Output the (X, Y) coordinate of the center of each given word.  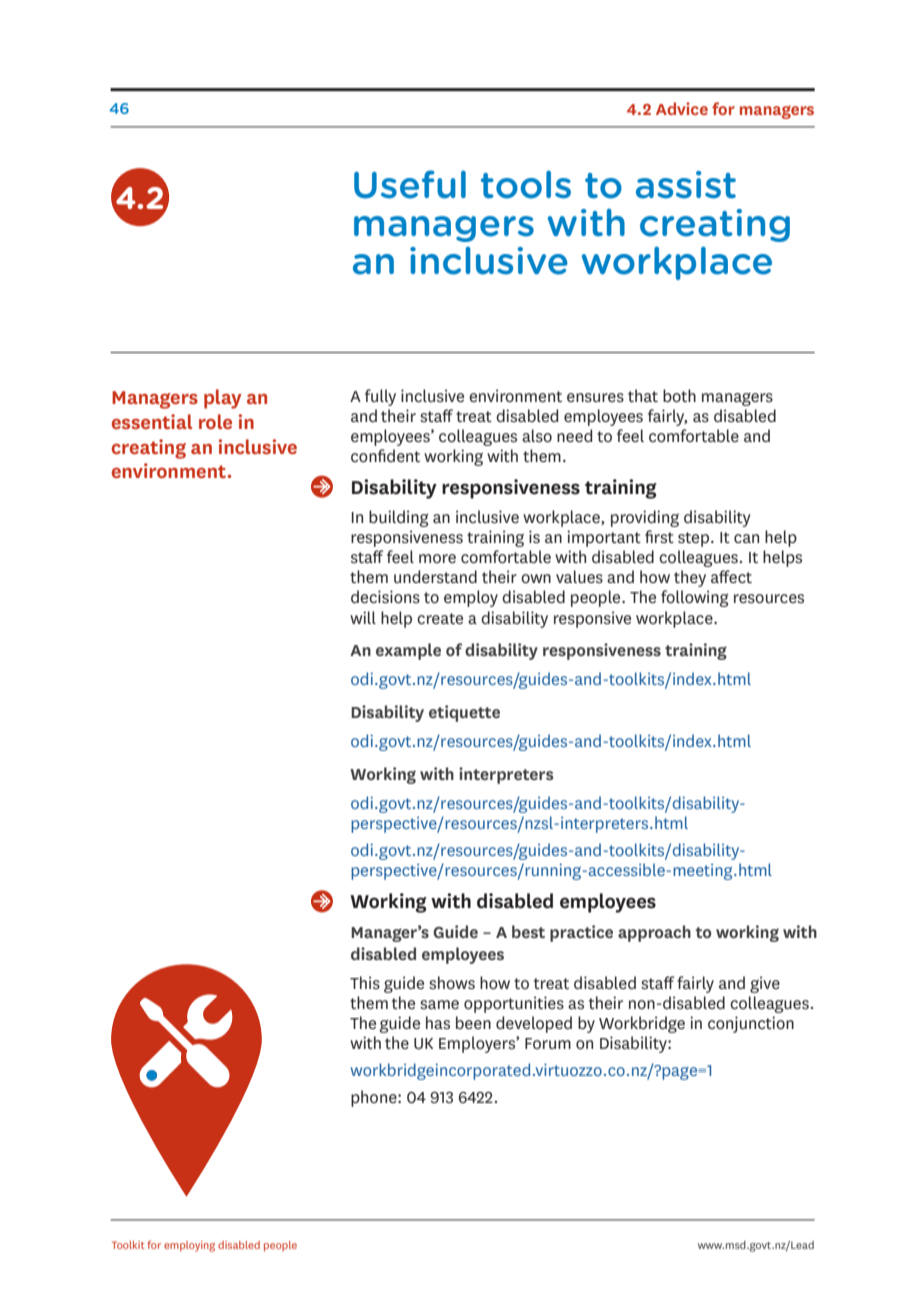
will (363, 617)
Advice (682, 108)
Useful (410, 184)
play (223, 399)
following (695, 598)
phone (375, 1098)
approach (654, 933)
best (528, 931)
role (215, 421)
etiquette (464, 713)
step (695, 539)
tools (526, 184)
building (399, 518)
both (679, 395)
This (365, 982)
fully (380, 397)
